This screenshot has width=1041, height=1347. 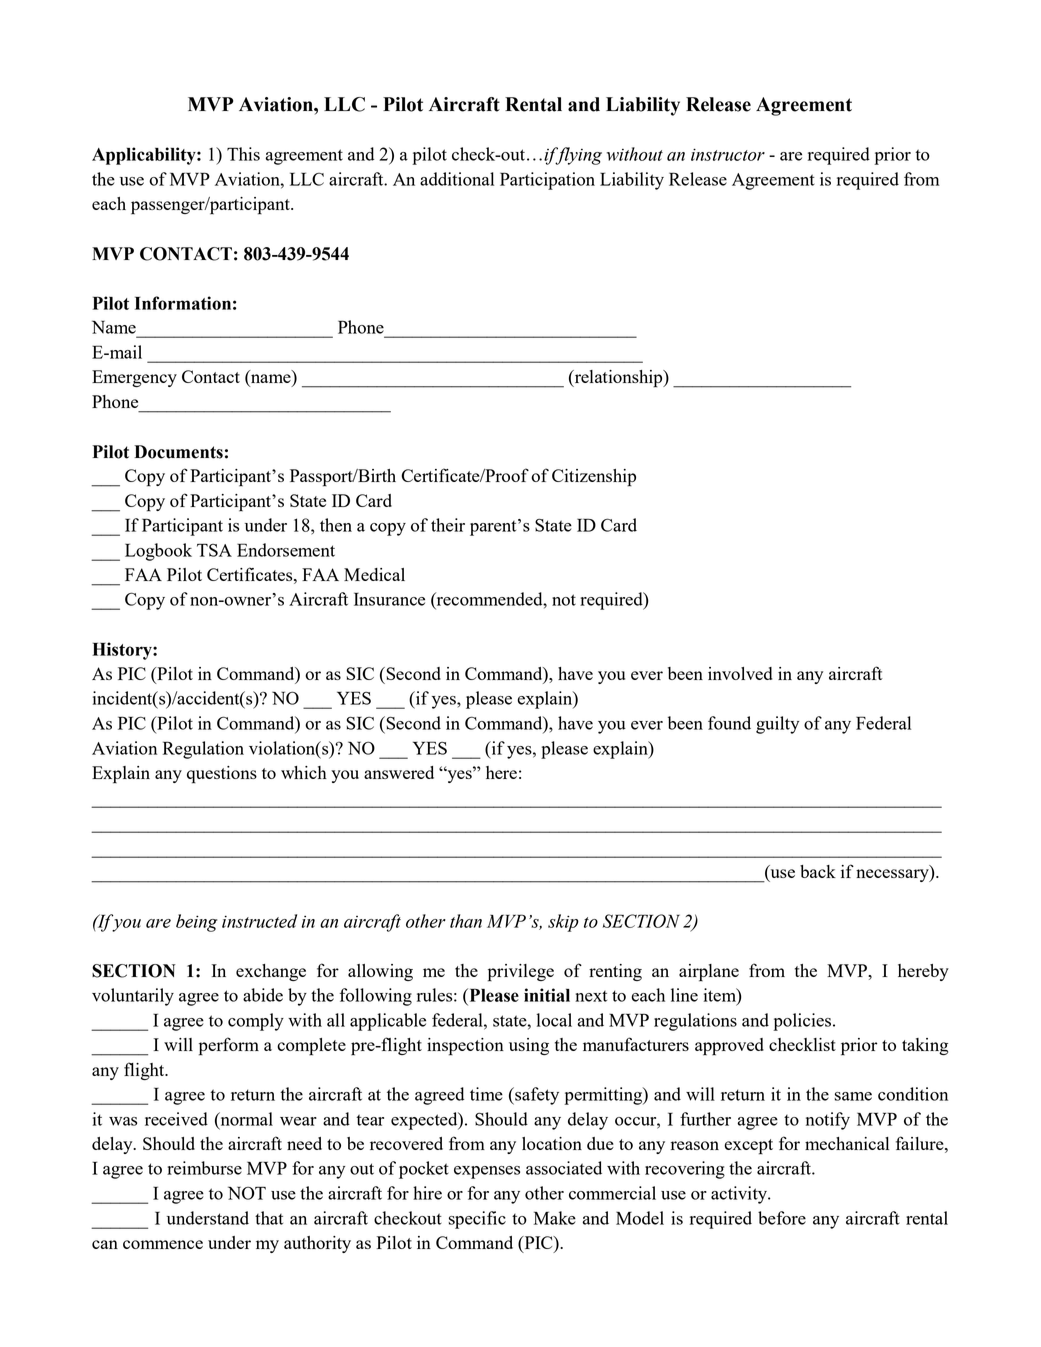 I want to click on answered, so click(x=399, y=772).
